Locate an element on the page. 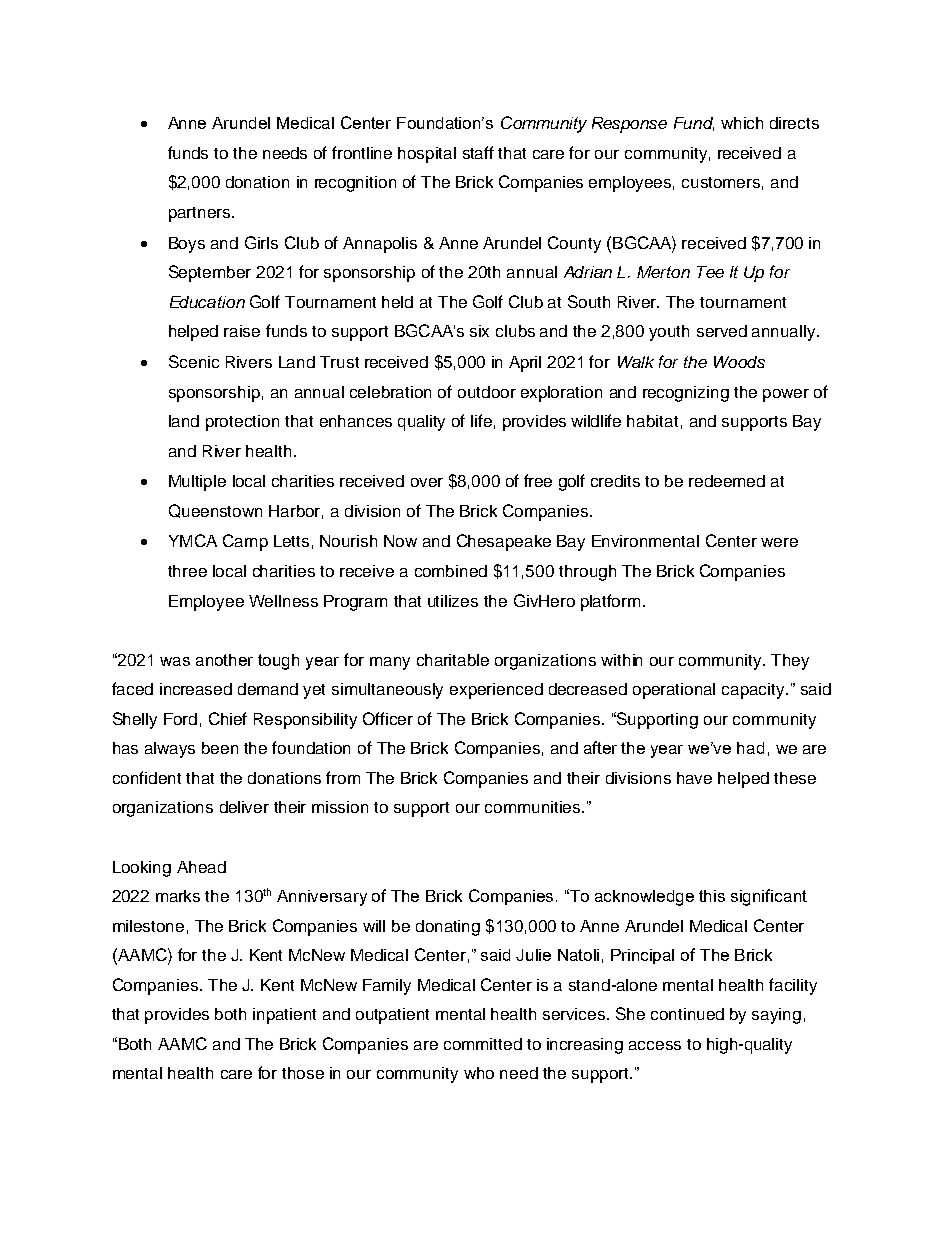 Image resolution: width=952 pixels, height=1233 pixels. capacity is located at coordinates (754, 691).
